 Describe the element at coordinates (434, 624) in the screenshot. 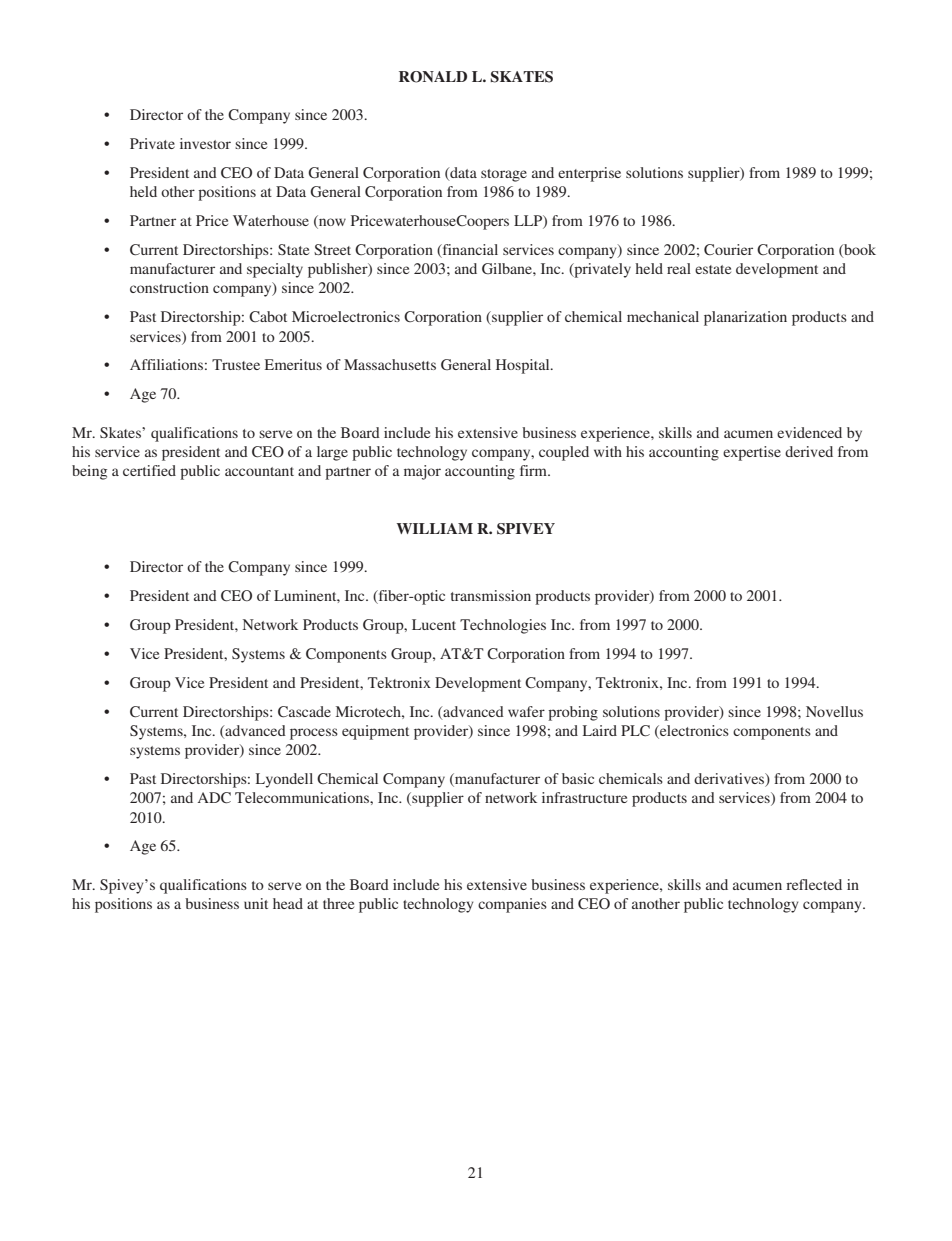

I see `Lucent` at that location.
